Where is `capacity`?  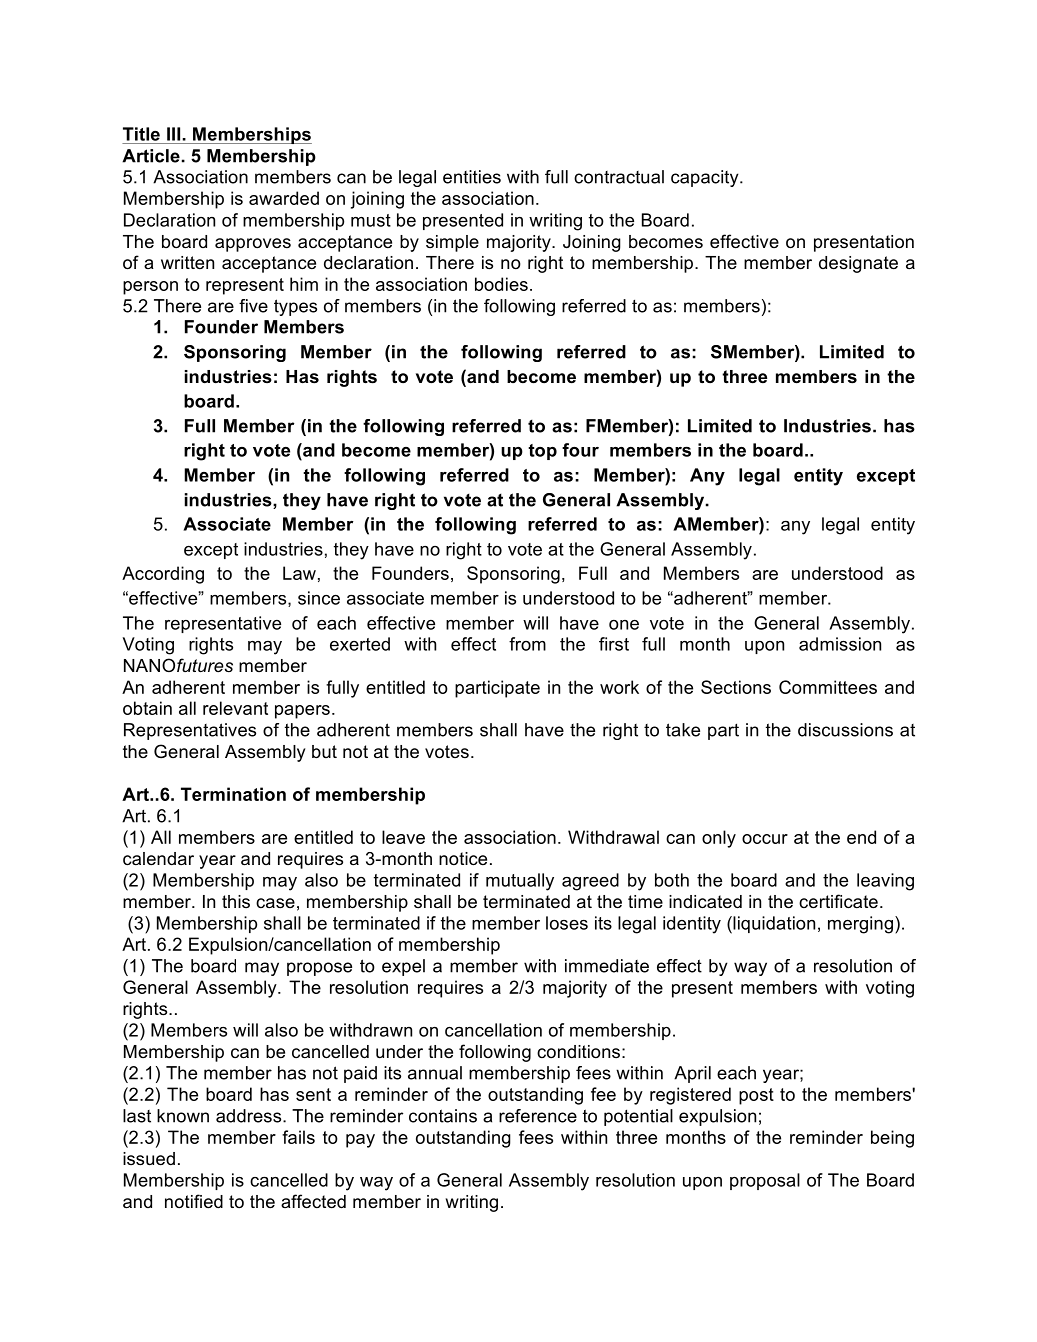 capacity is located at coordinates (706, 178).
